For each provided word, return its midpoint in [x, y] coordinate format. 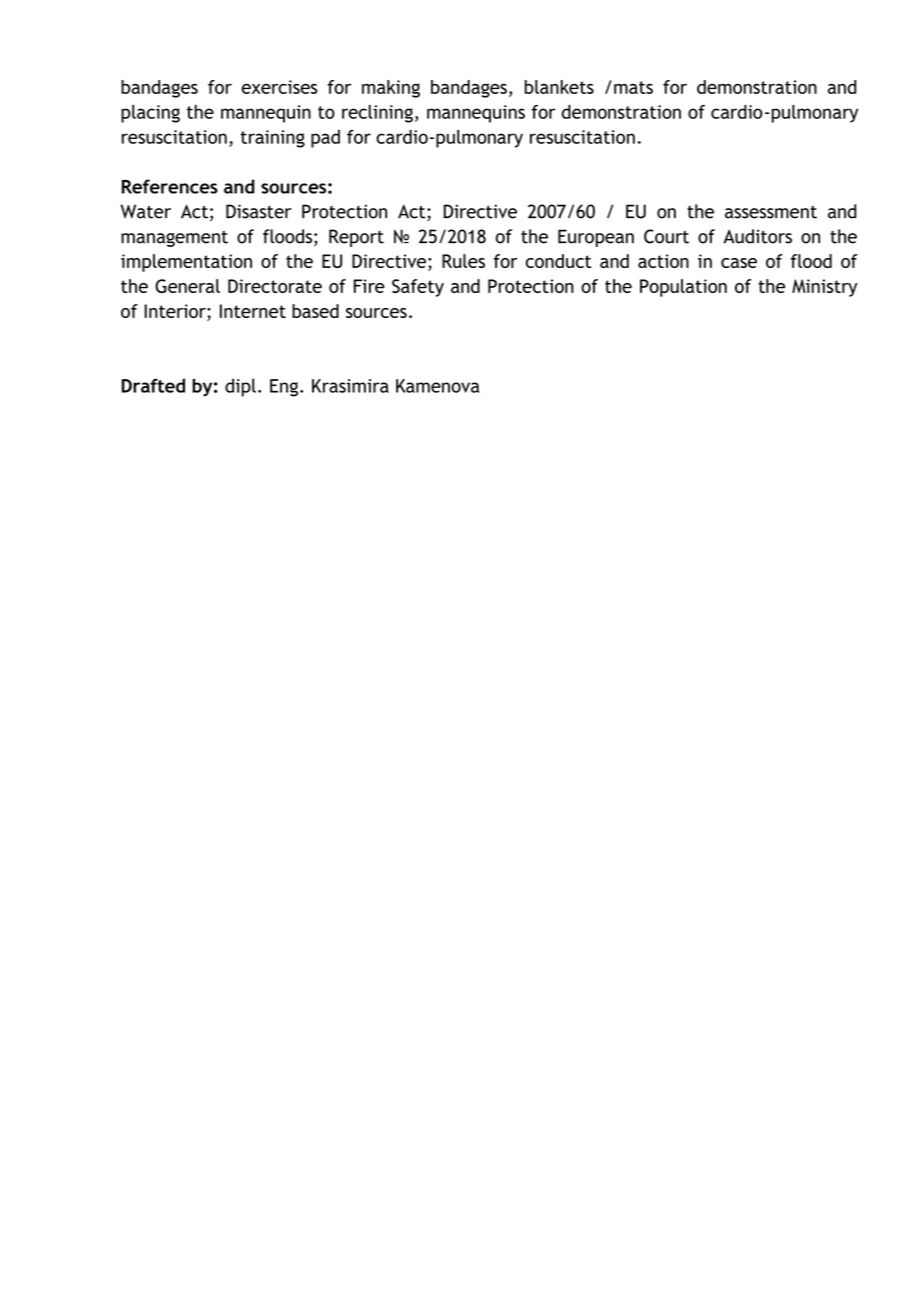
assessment [771, 212]
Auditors [757, 236]
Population [683, 288]
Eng [284, 388]
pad [325, 139]
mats [633, 87]
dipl [240, 387]
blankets [559, 87]
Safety [418, 288]
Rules [463, 261]
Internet [253, 311]
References [170, 186]
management [174, 239]
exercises [279, 87]
